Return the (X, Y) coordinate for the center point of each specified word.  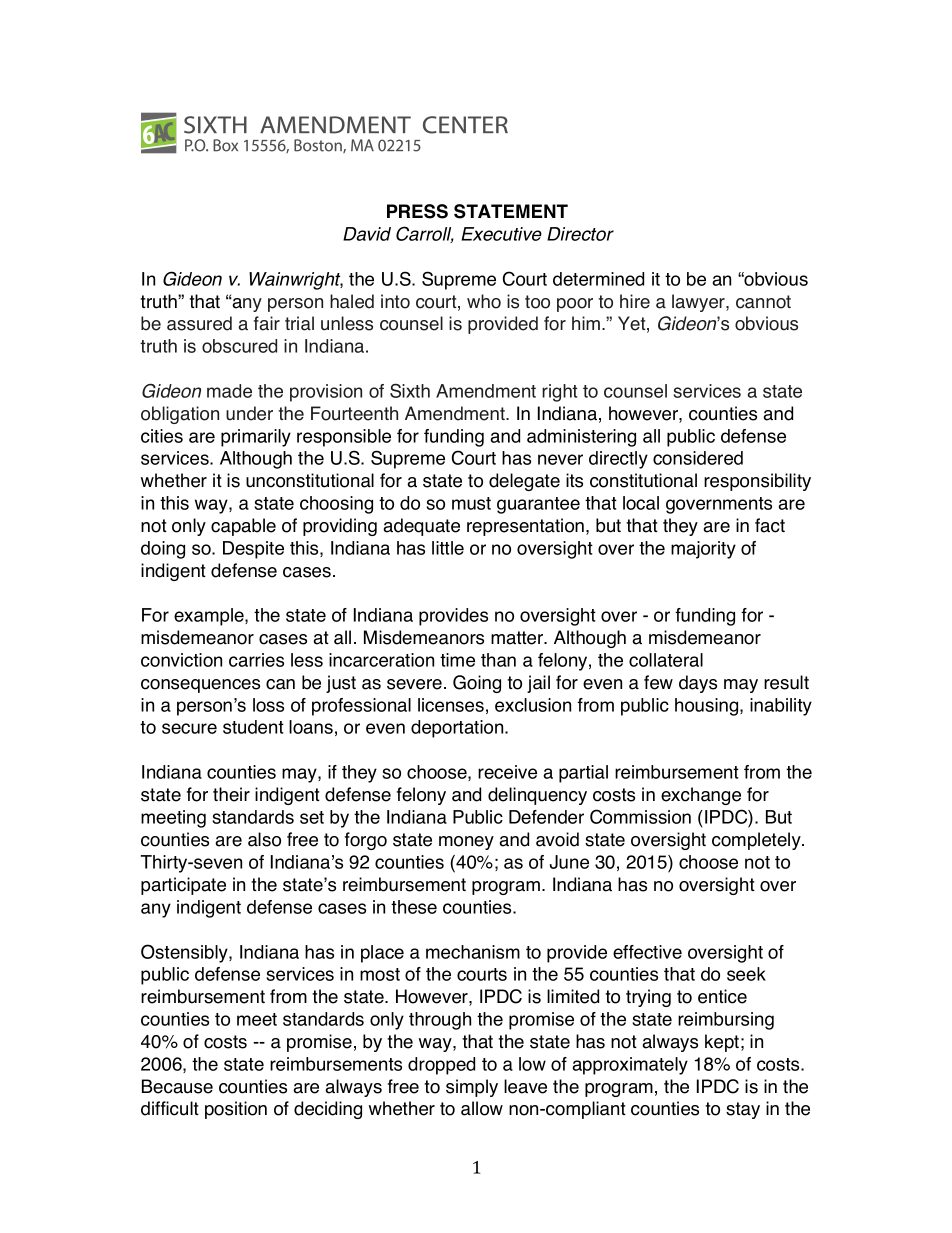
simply (472, 1088)
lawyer (699, 303)
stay (743, 1110)
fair (267, 323)
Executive (501, 234)
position (236, 1110)
